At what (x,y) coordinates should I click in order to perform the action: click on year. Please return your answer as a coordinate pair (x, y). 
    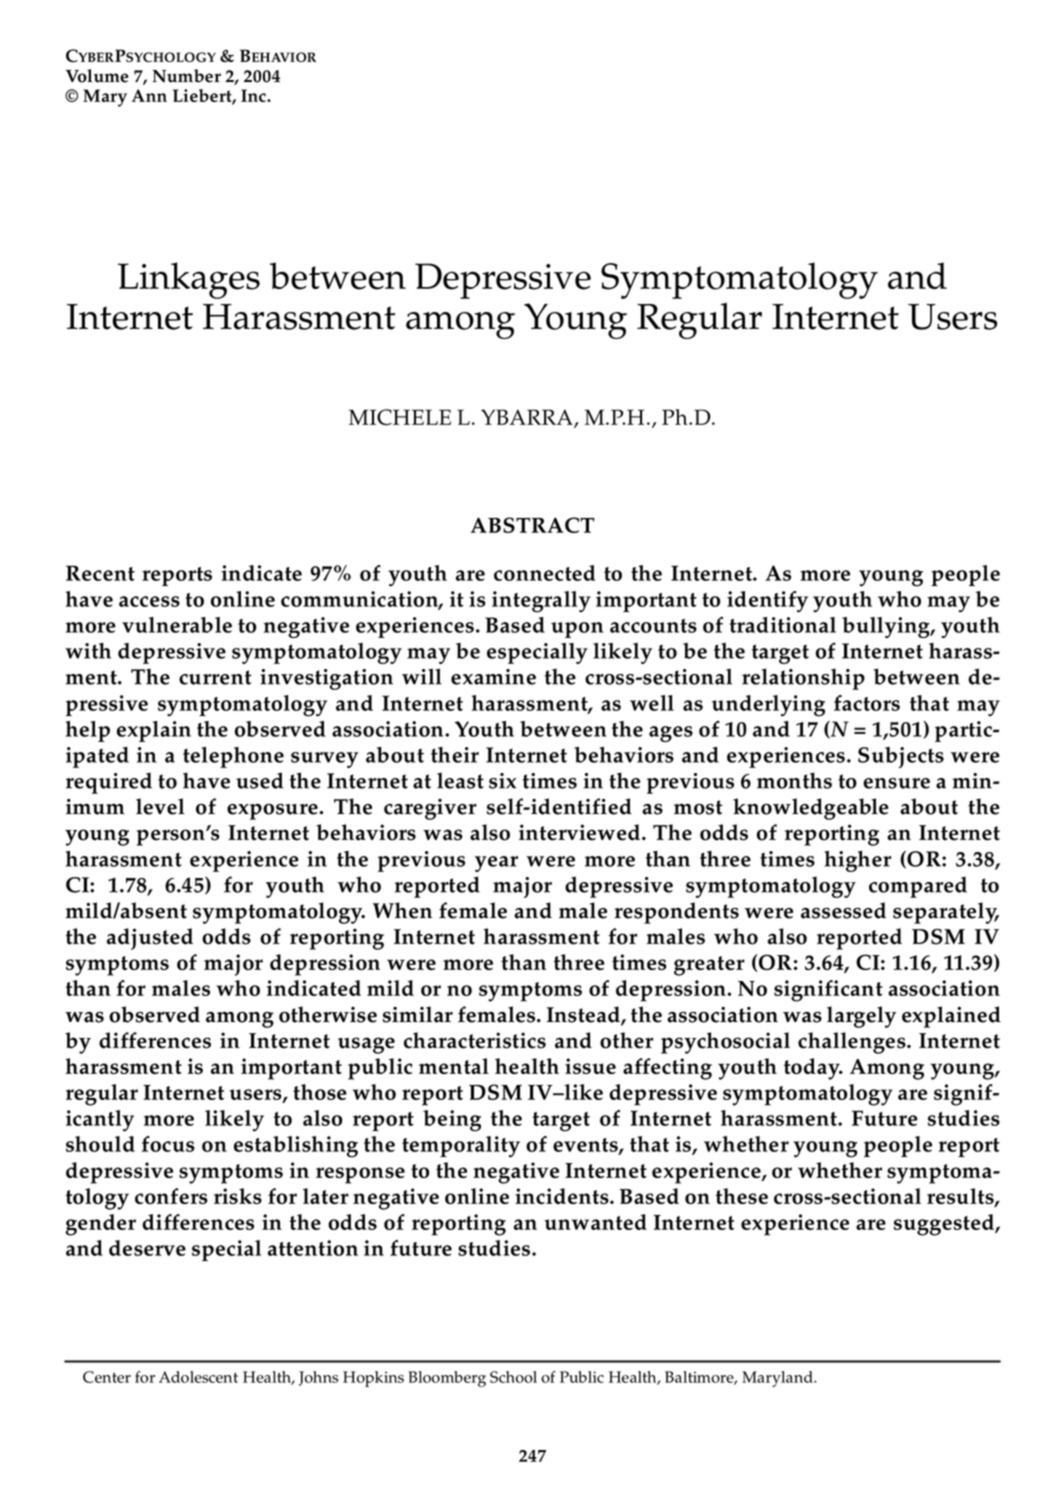
    Looking at the image, I should click on (496, 864).
